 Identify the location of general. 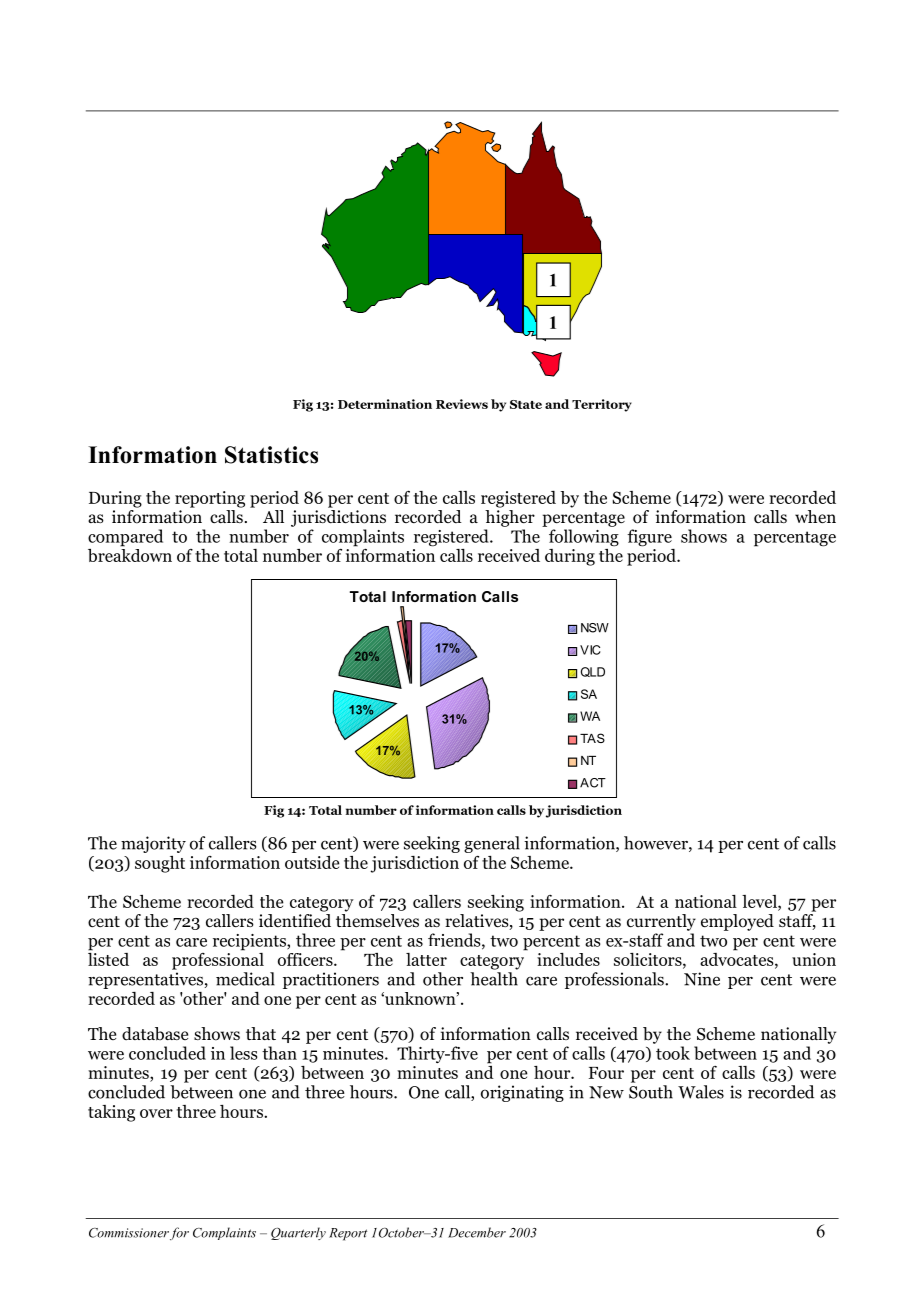
(492, 844).
